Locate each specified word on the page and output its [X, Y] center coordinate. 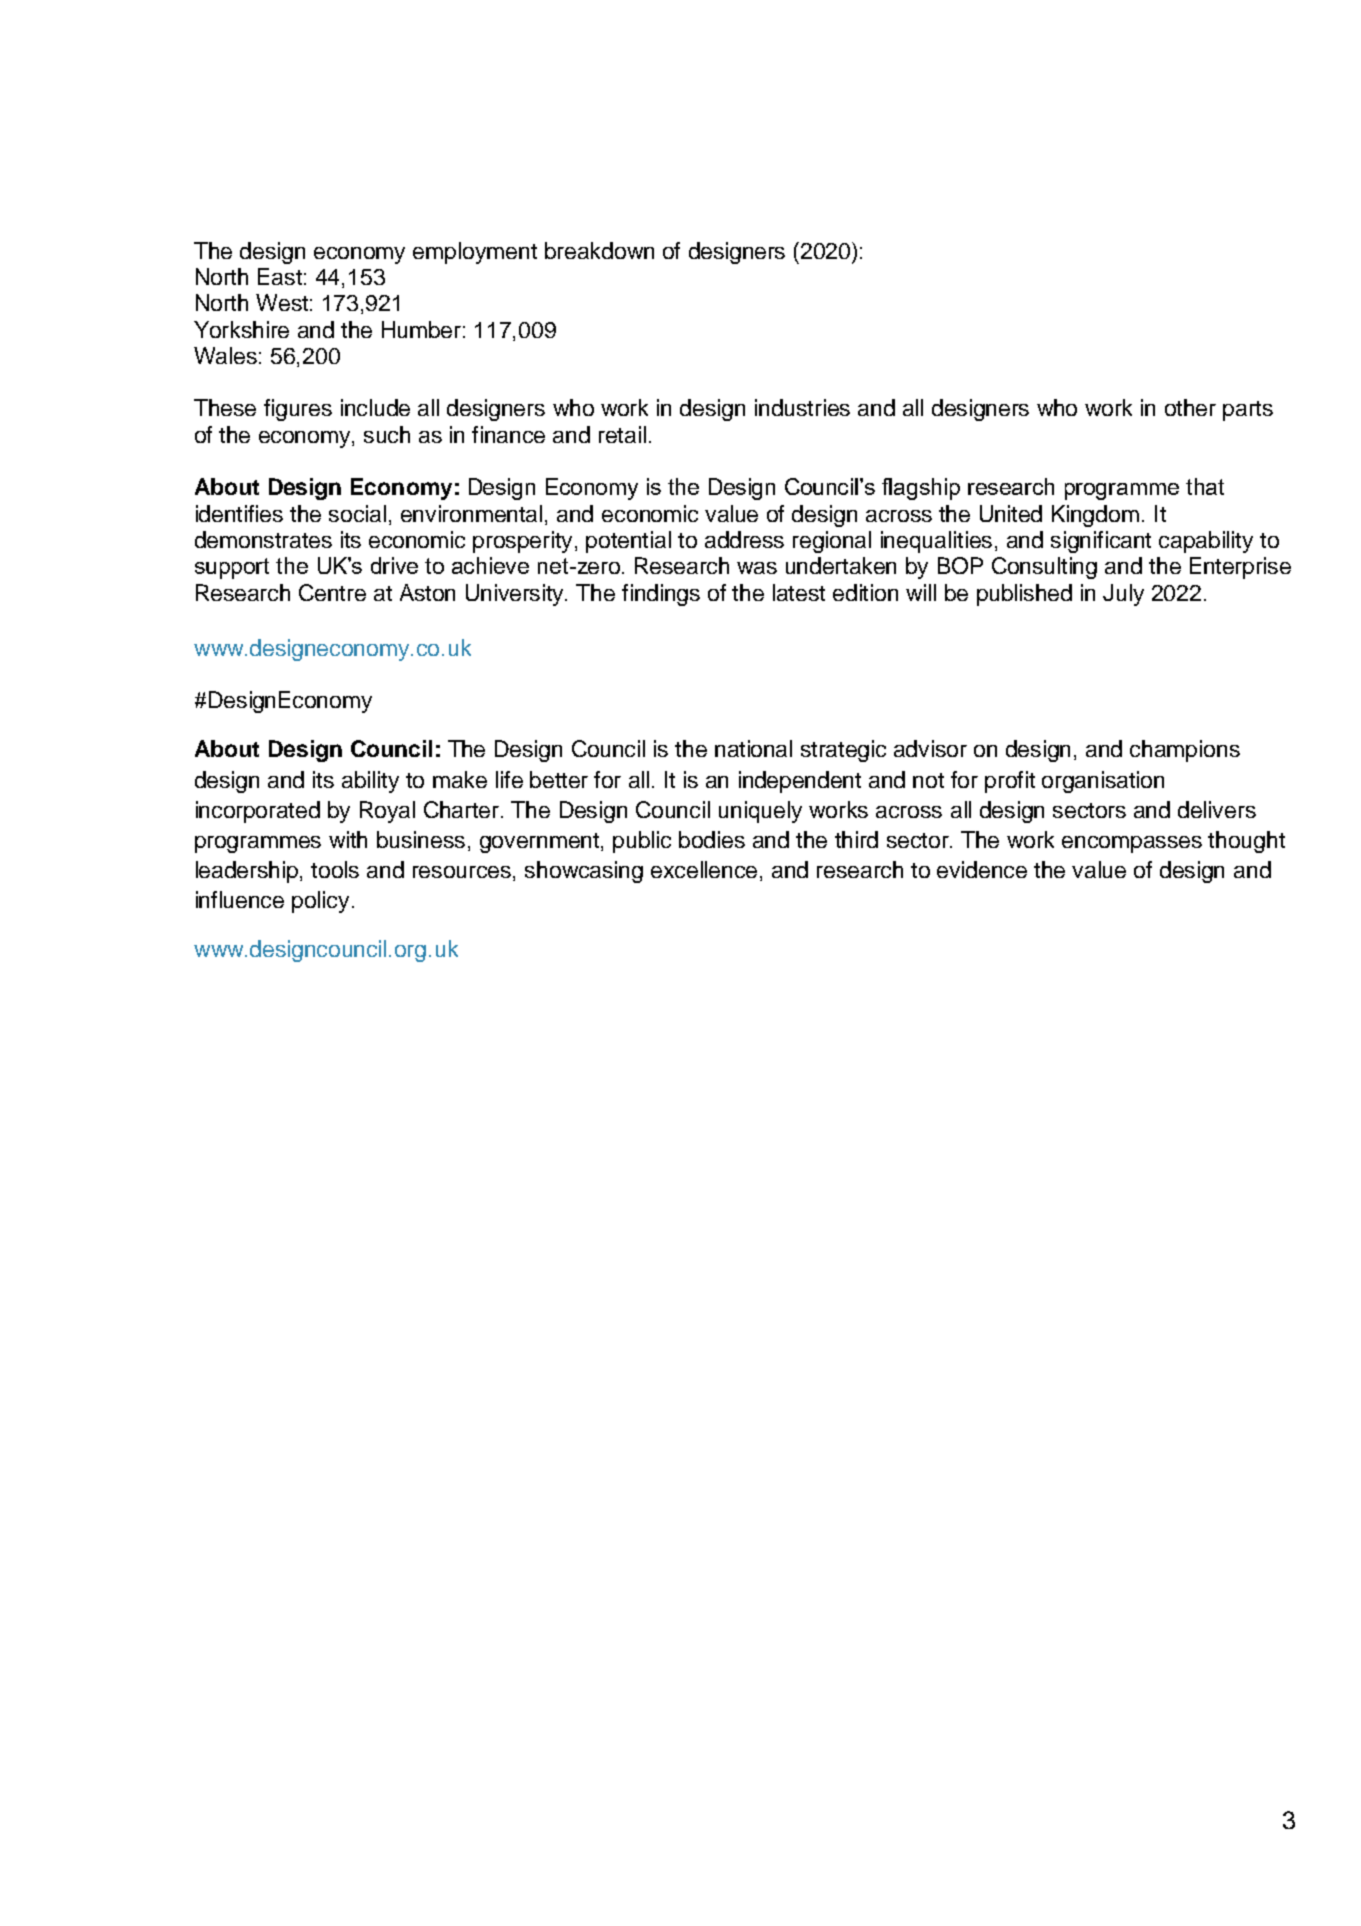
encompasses [1132, 844]
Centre [332, 592]
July [1123, 595]
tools [335, 869]
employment [475, 253]
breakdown [599, 250]
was [757, 568]
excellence [706, 871]
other [1190, 407]
